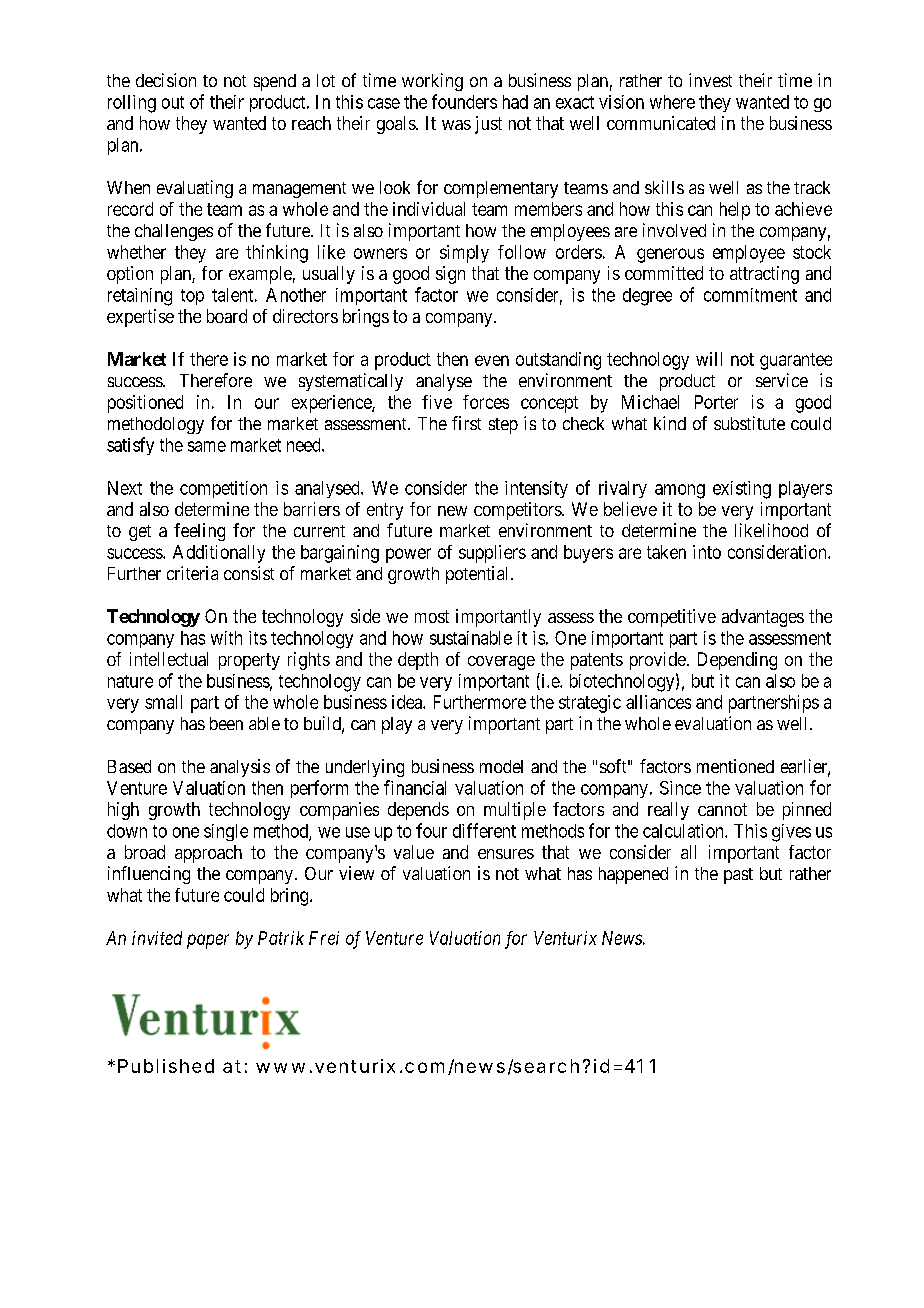 The image size is (924, 1308). What do you see at coordinates (749, 423) in the screenshot?
I see `substitute` at bounding box center [749, 423].
